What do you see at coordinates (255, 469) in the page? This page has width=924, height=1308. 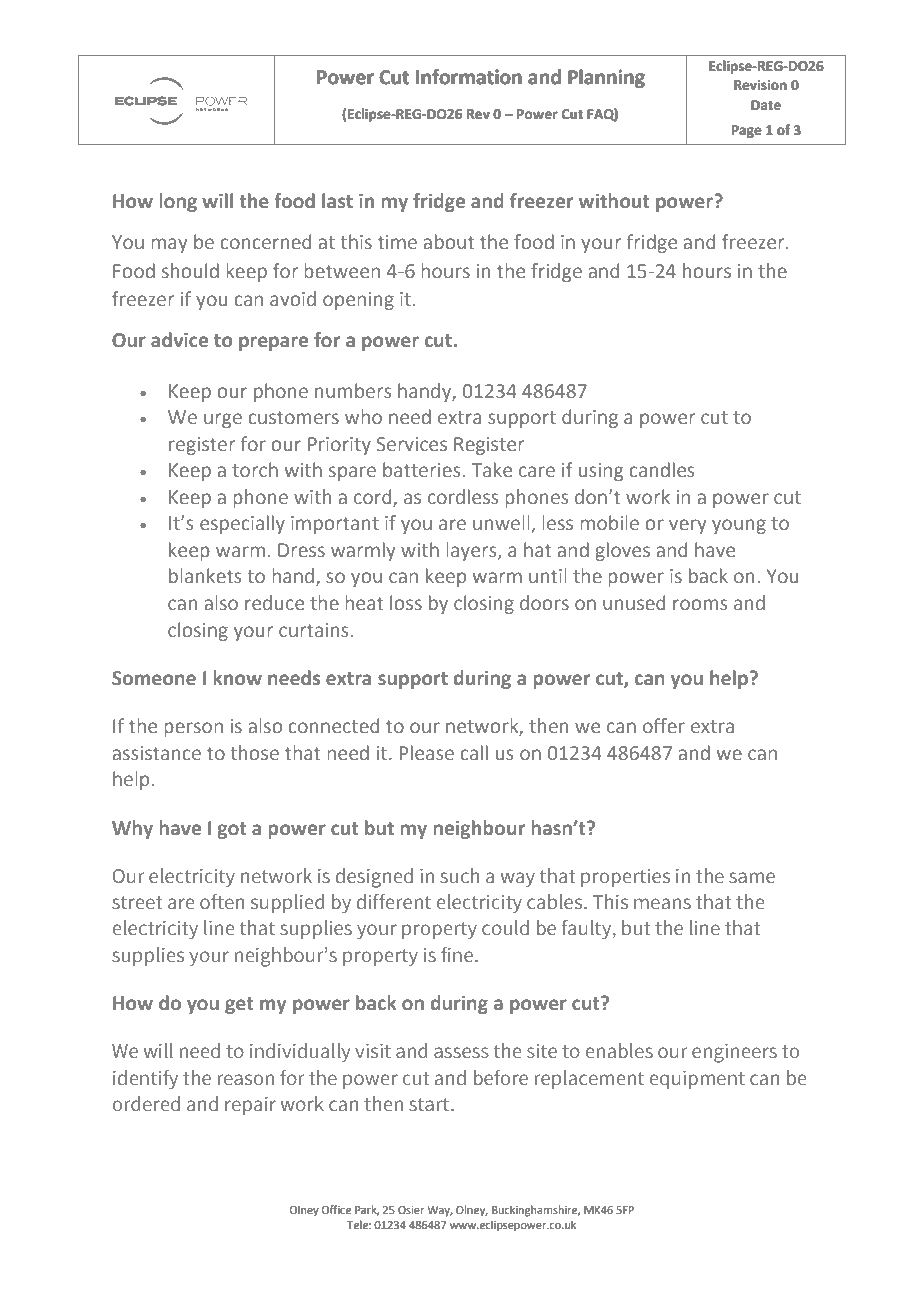 I see `torch` at bounding box center [255, 469].
